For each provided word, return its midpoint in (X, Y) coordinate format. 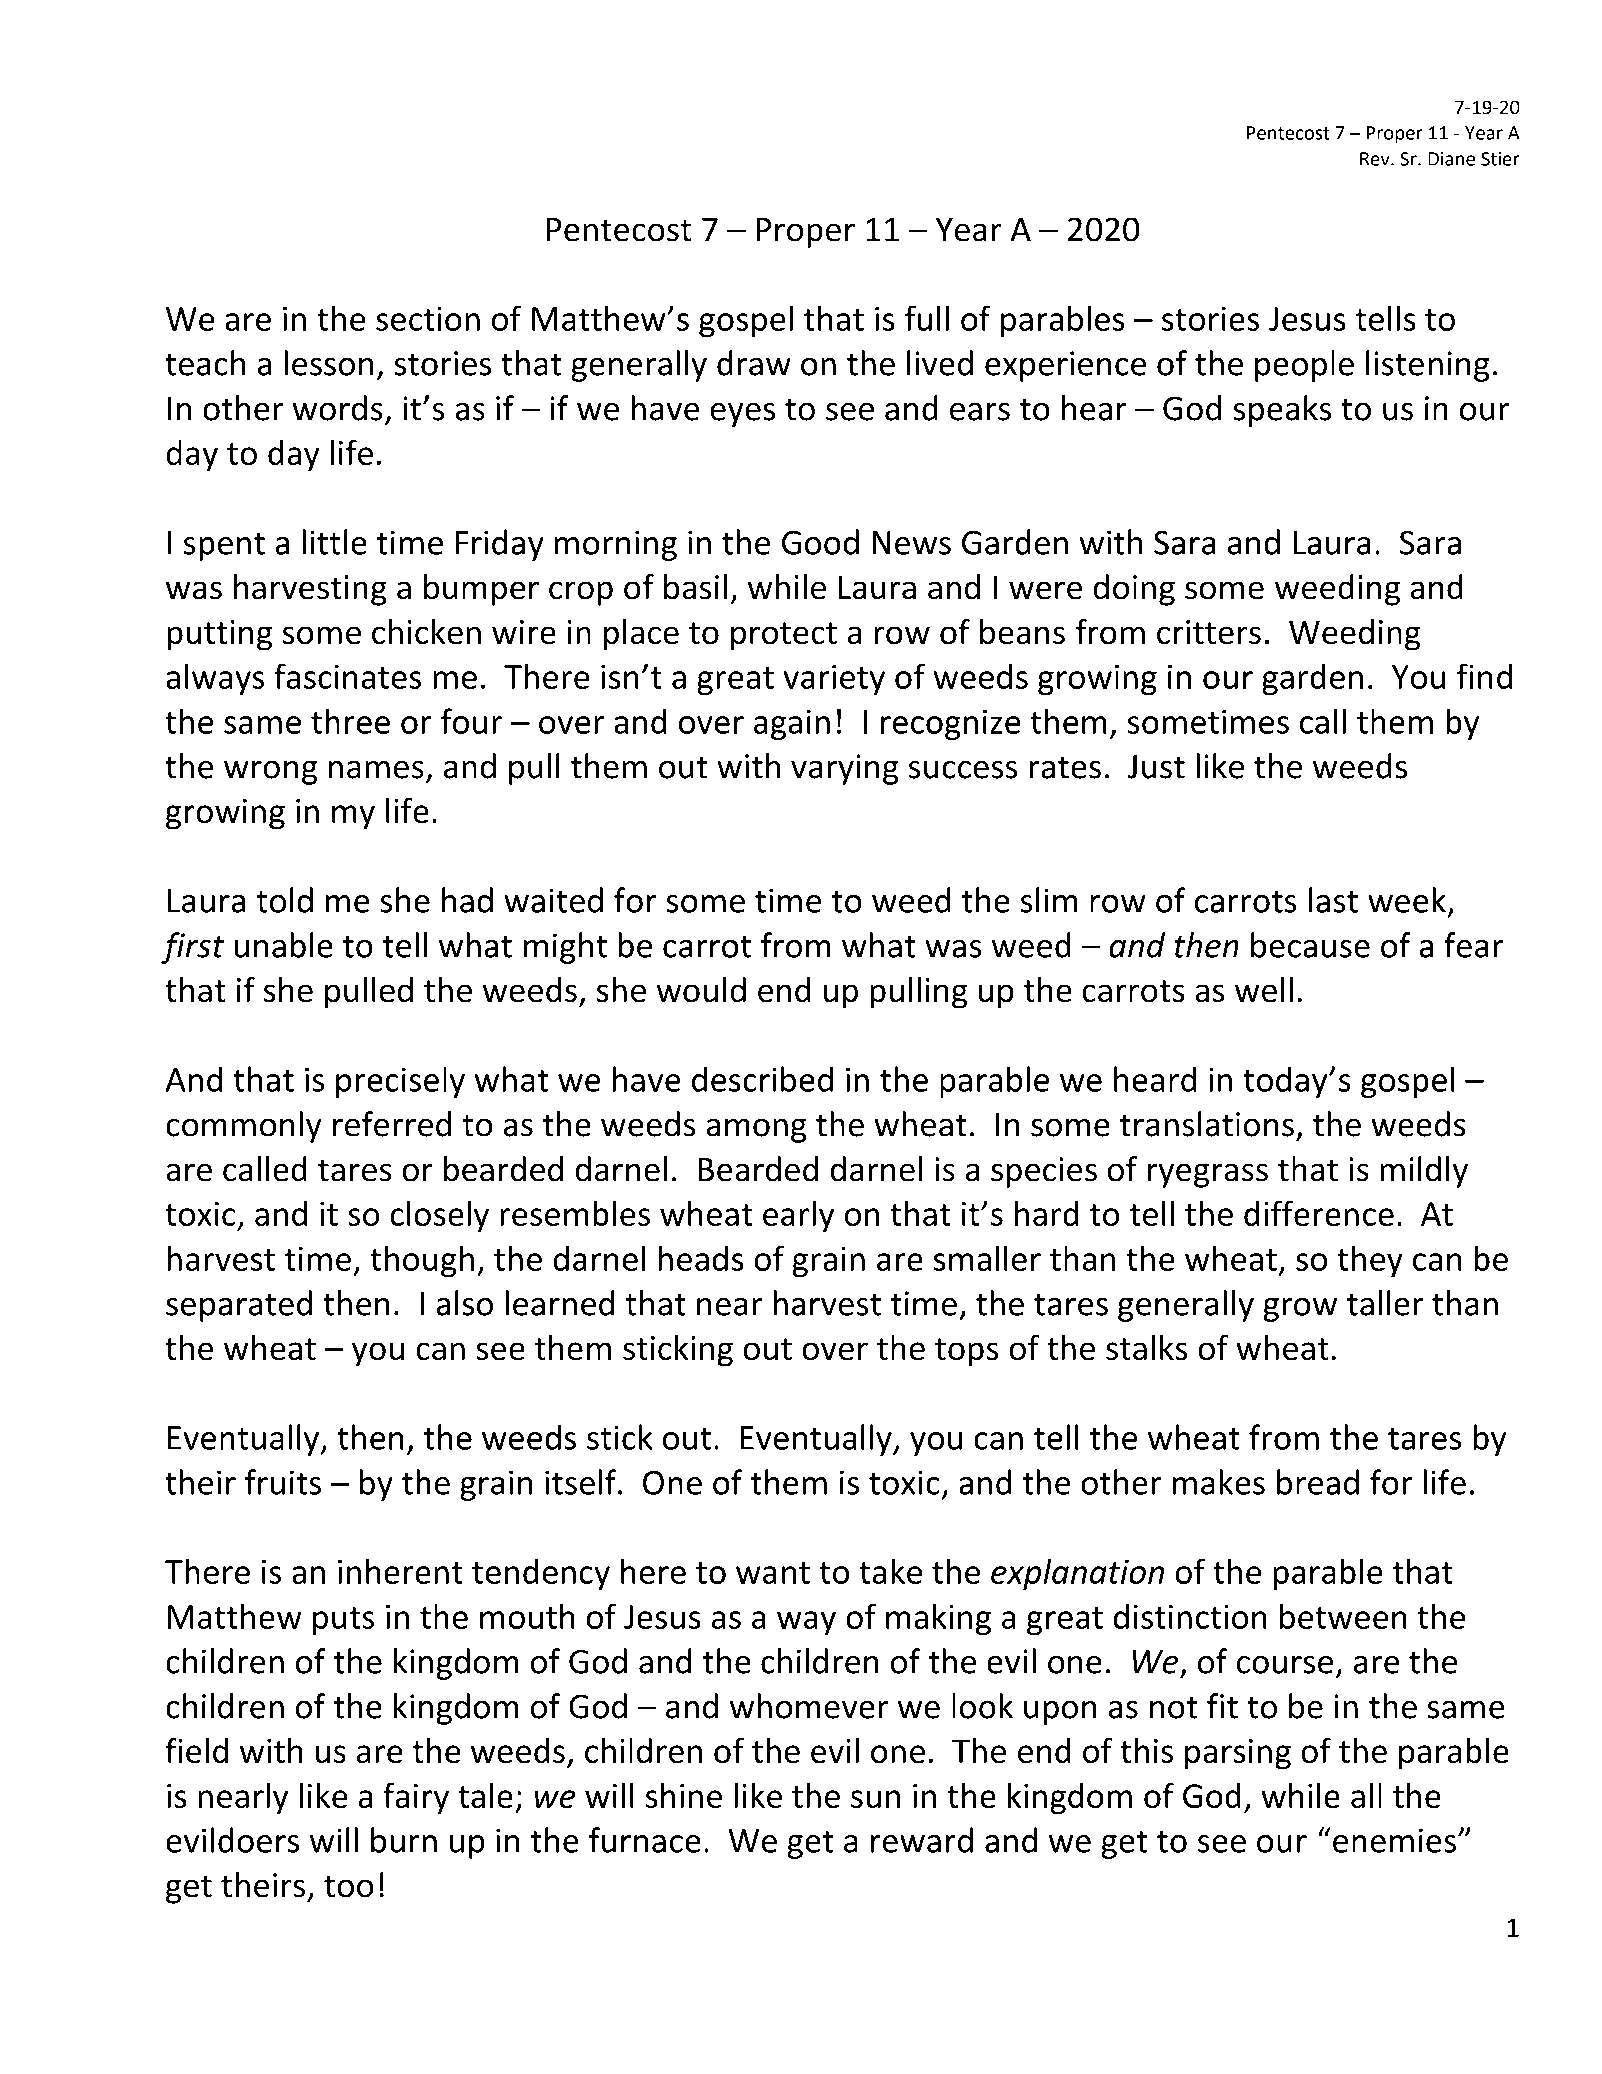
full (926, 318)
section (428, 319)
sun (875, 1799)
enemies (1394, 1840)
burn (404, 1840)
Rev (1376, 159)
